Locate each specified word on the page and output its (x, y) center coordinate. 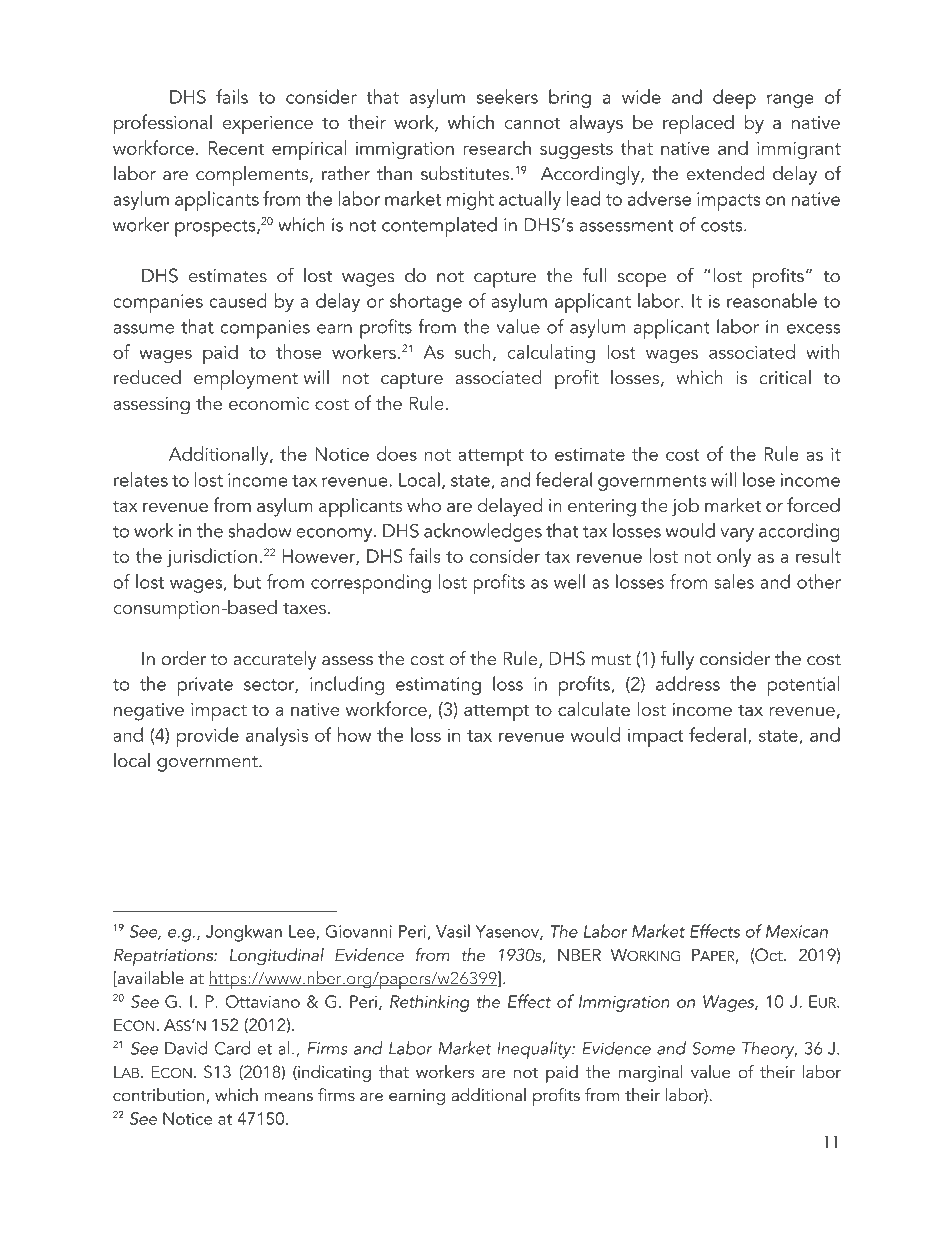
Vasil (453, 931)
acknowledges (483, 532)
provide (208, 737)
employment (246, 380)
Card (232, 1048)
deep (734, 99)
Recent (236, 148)
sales (734, 581)
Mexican (797, 931)
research (497, 147)
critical (785, 377)
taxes (304, 608)
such (473, 351)
